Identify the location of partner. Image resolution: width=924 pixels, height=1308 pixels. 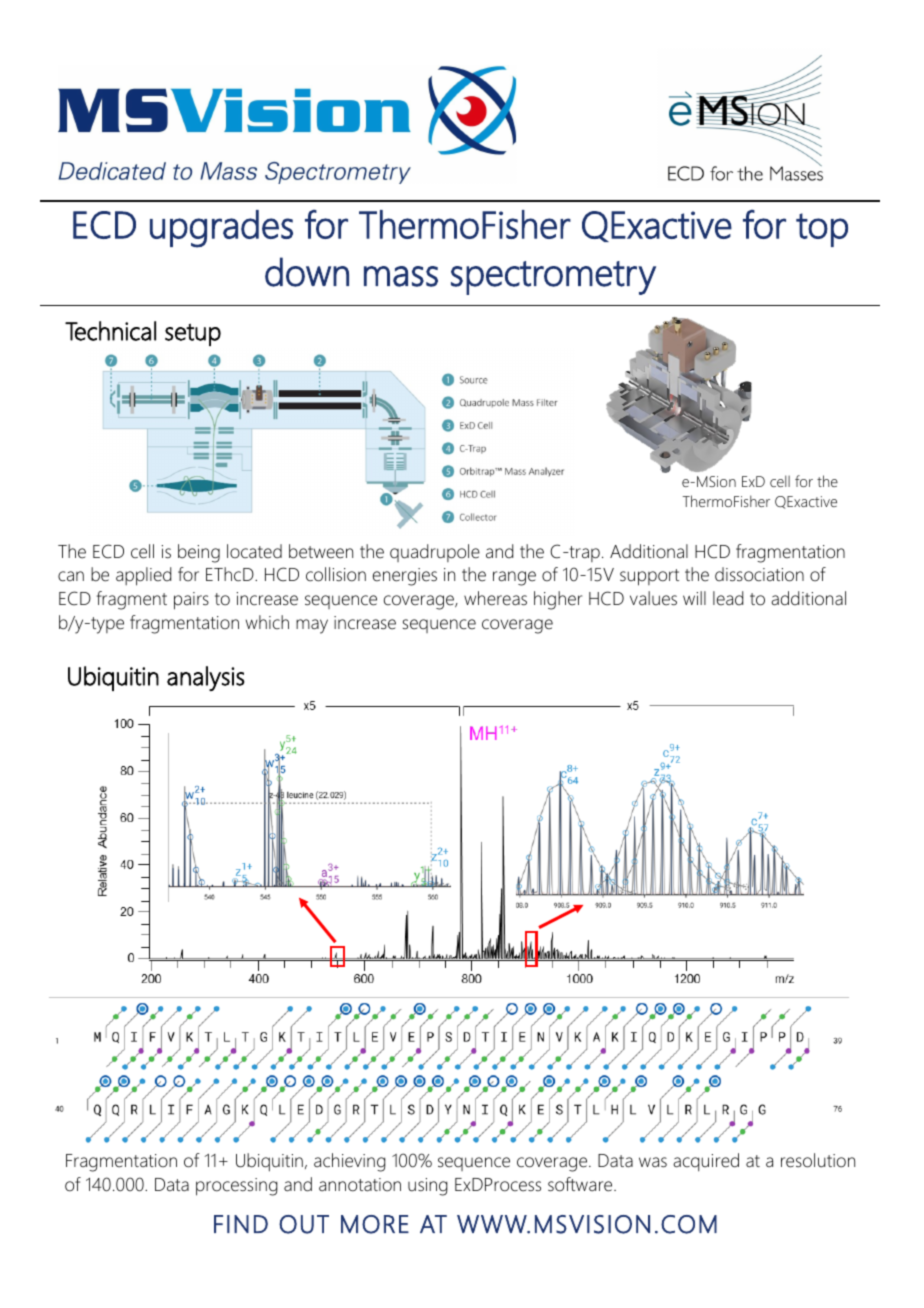
(272, 1126).
